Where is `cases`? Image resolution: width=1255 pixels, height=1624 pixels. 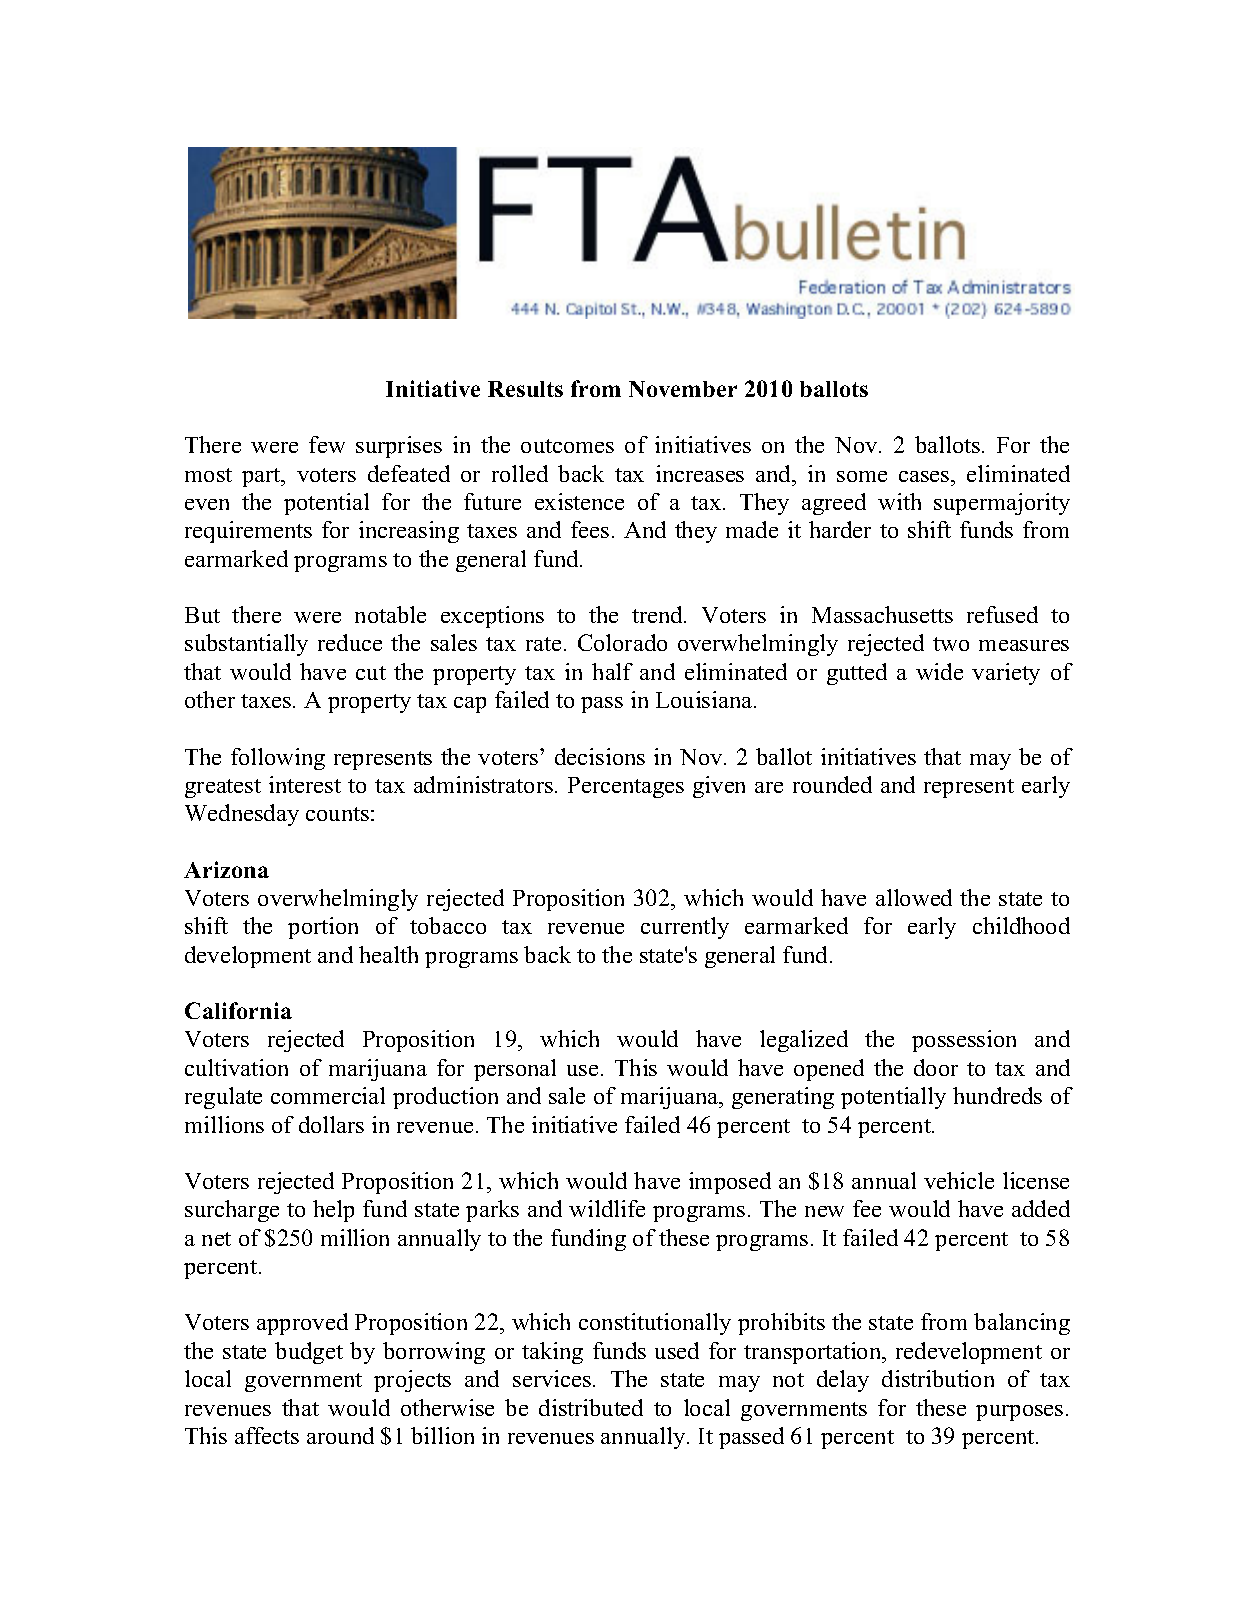 cases is located at coordinates (925, 476).
